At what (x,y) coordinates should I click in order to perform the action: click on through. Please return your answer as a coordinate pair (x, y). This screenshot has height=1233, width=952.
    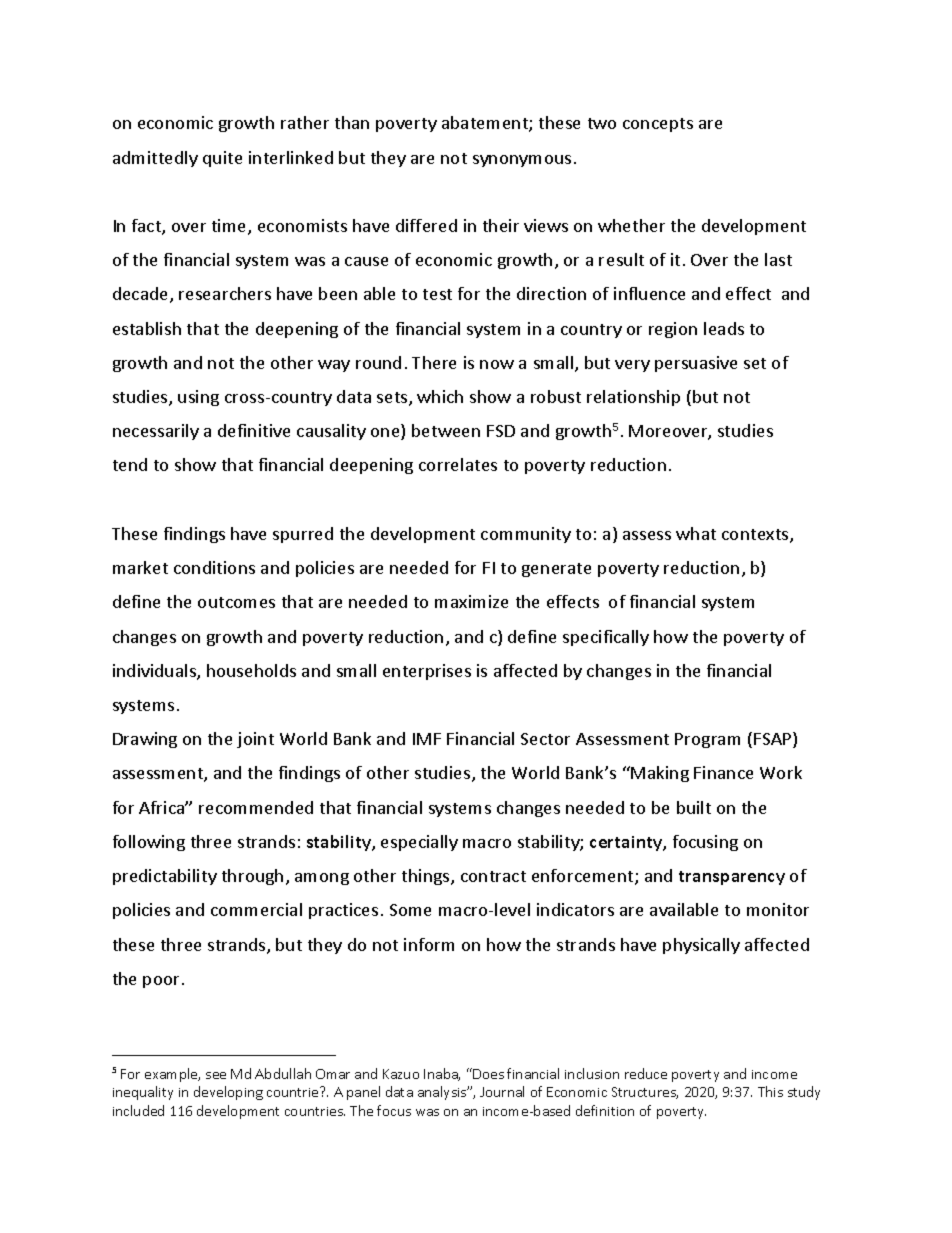
    Looking at the image, I should click on (252, 877).
